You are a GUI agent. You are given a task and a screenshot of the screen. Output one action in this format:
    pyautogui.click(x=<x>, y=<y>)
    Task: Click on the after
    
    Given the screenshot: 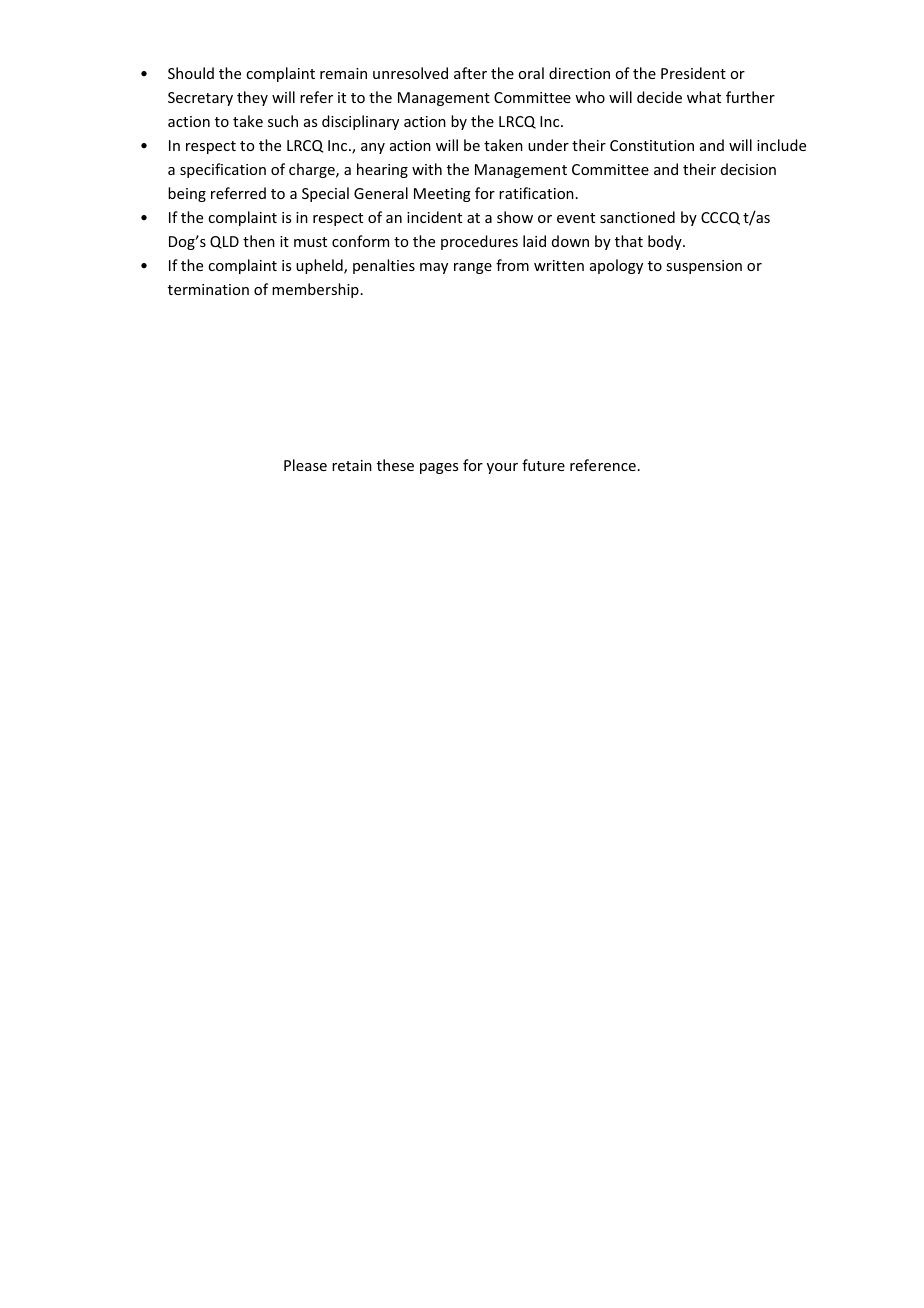 What is the action you would take?
    pyautogui.click(x=470, y=73)
